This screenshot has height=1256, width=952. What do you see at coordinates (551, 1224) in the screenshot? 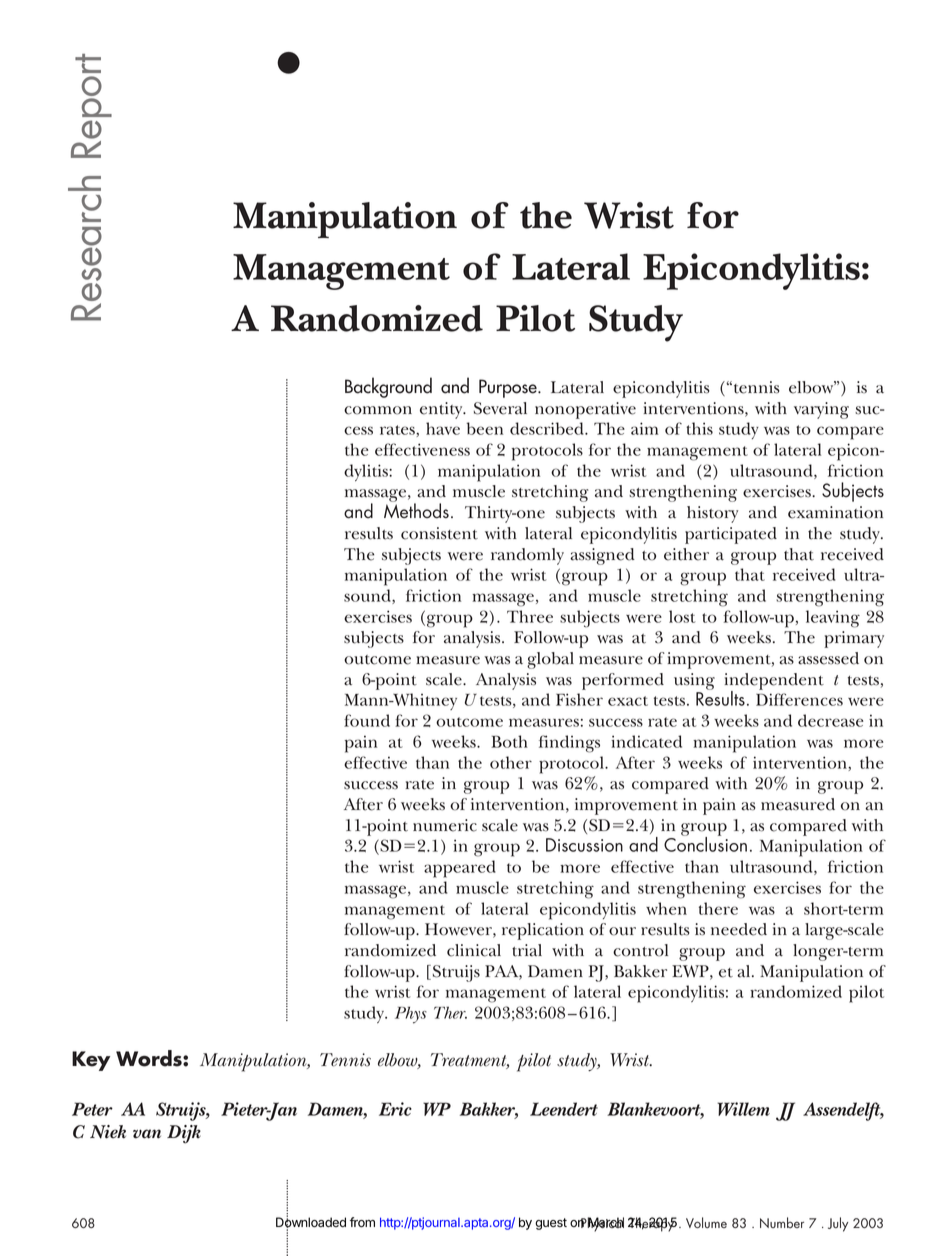
I see `guest` at bounding box center [551, 1224].
